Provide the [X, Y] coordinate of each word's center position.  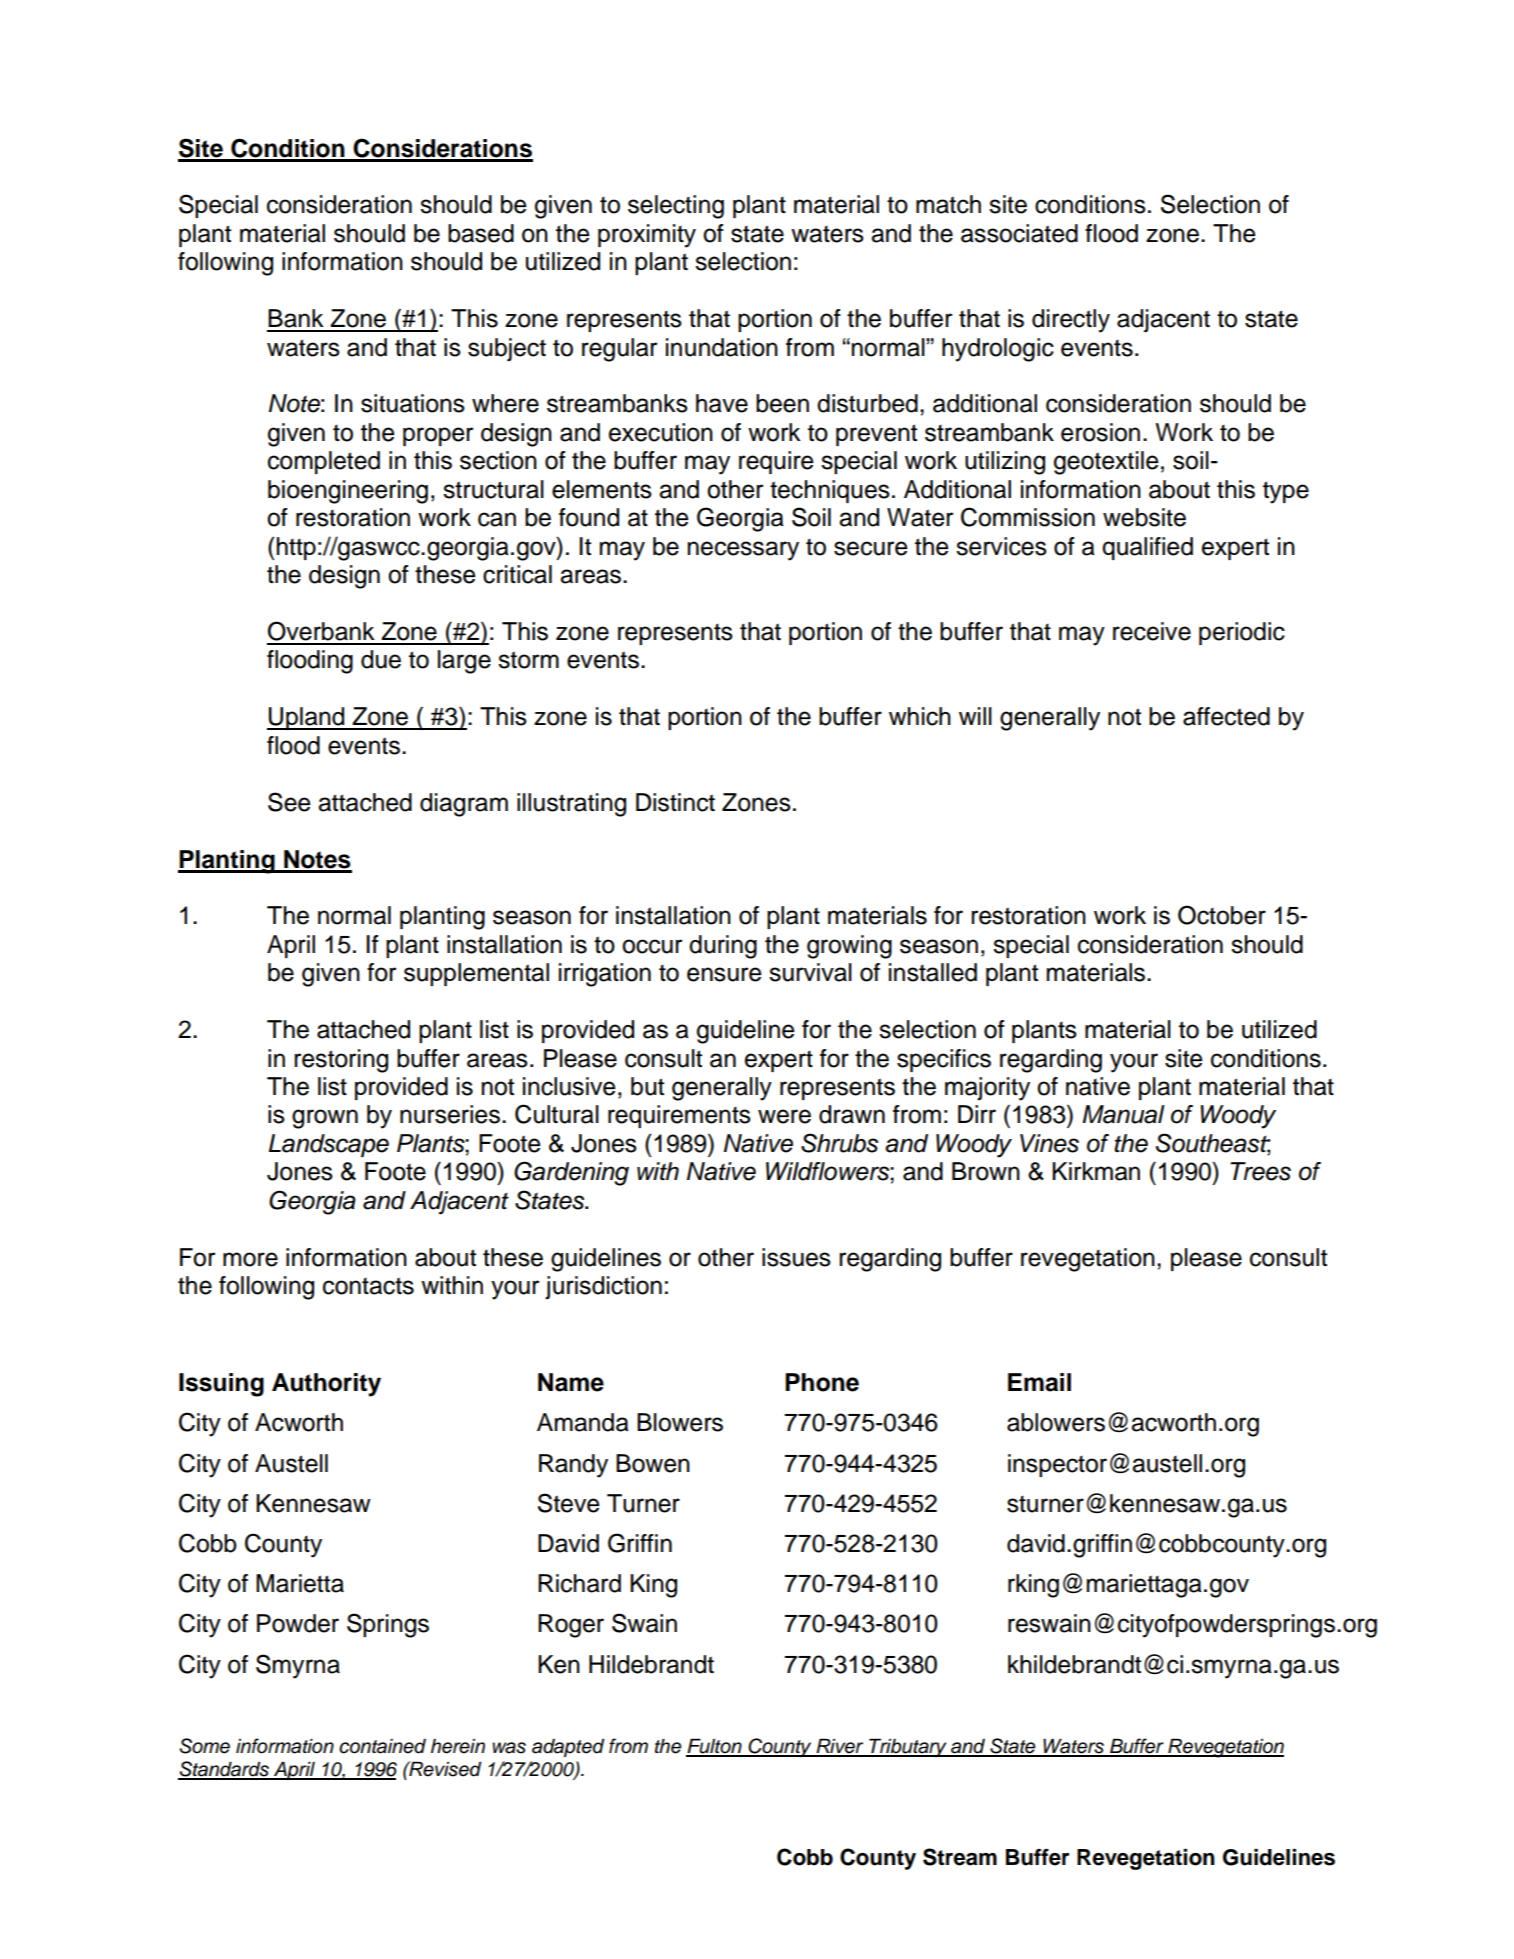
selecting [676, 207]
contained [382, 1746]
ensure [724, 974]
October [1222, 915]
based [481, 233]
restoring [341, 1061]
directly [1071, 321]
